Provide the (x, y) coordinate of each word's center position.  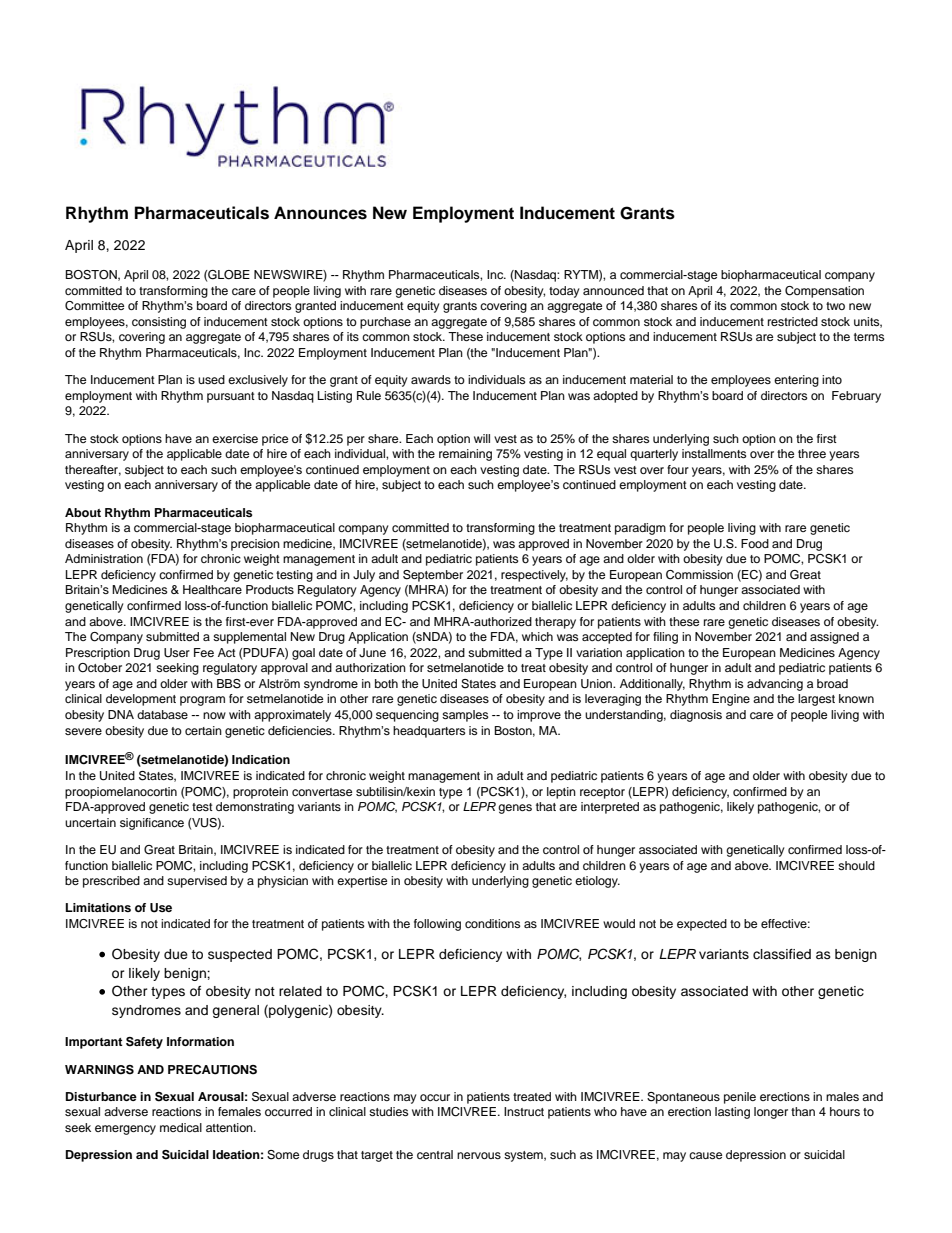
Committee (94, 306)
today (564, 292)
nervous (479, 1155)
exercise (235, 438)
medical (181, 1127)
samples (465, 716)
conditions (492, 923)
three (812, 453)
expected (702, 925)
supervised (197, 882)
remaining (465, 455)
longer (771, 1113)
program (202, 701)
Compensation (824, 292)
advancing (775, 685)
